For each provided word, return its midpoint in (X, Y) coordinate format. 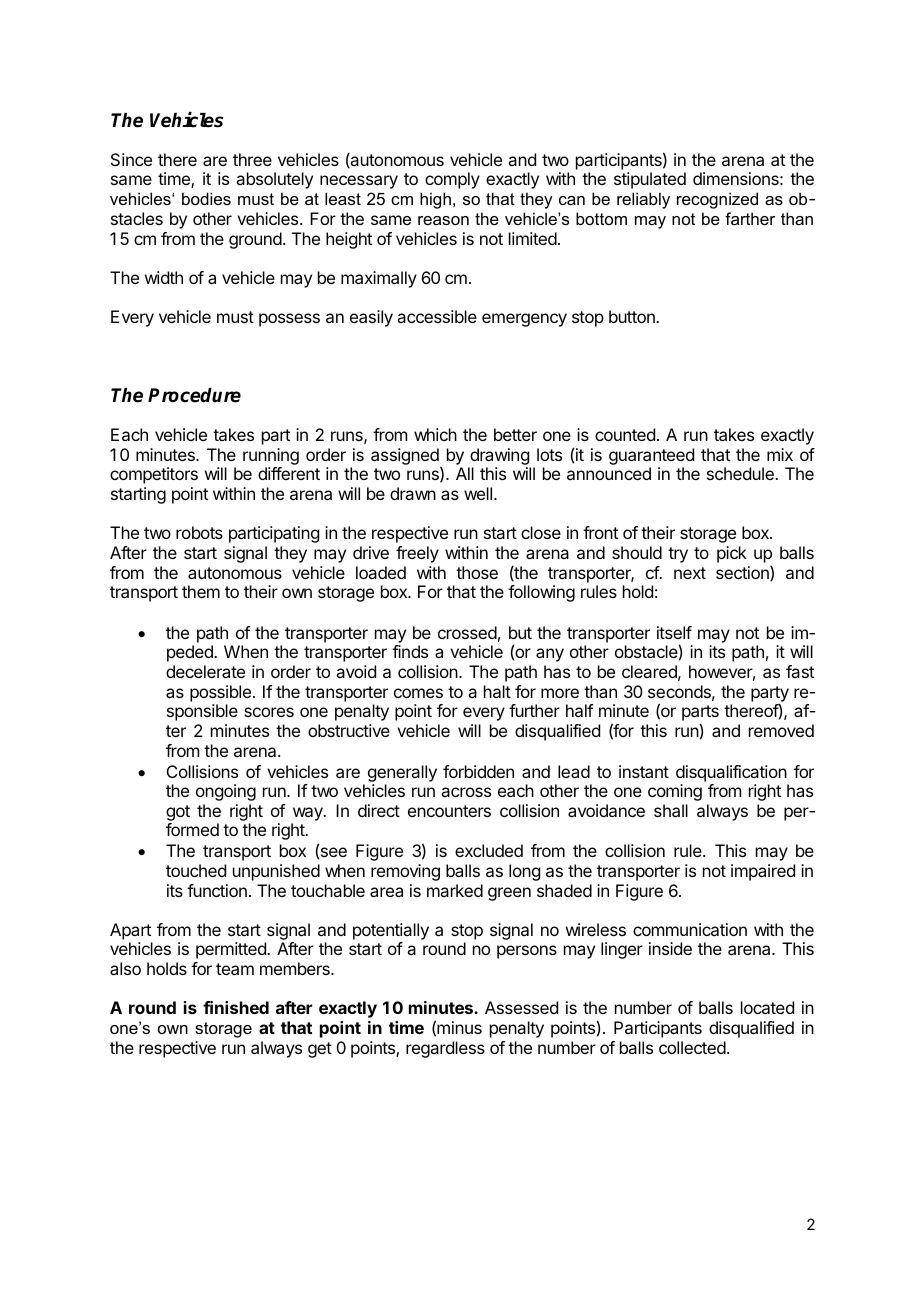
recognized (717, 200)
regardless (445, 1049)
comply (452, 180)
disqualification (731, 773)
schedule (741, 473)
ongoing (226, 792)
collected (692, 1047)
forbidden (478, 771)
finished (236, 1007)
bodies (206, 198)
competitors (154, 475)
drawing (499, 458)
